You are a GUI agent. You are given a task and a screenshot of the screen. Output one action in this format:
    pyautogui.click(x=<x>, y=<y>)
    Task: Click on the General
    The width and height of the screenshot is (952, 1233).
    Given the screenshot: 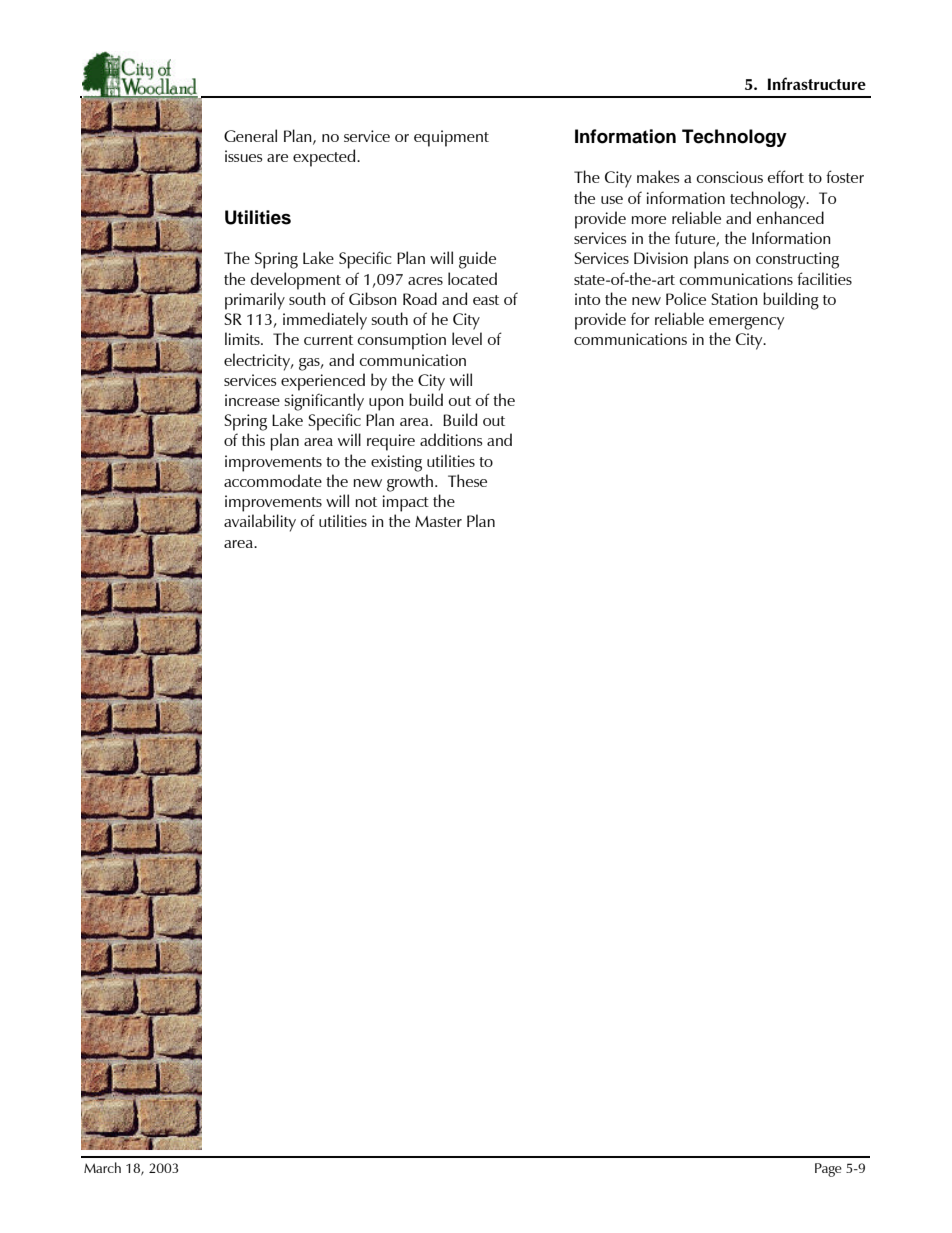 What is the action you would take?
    pyautogui.click(x=250, y=135)
